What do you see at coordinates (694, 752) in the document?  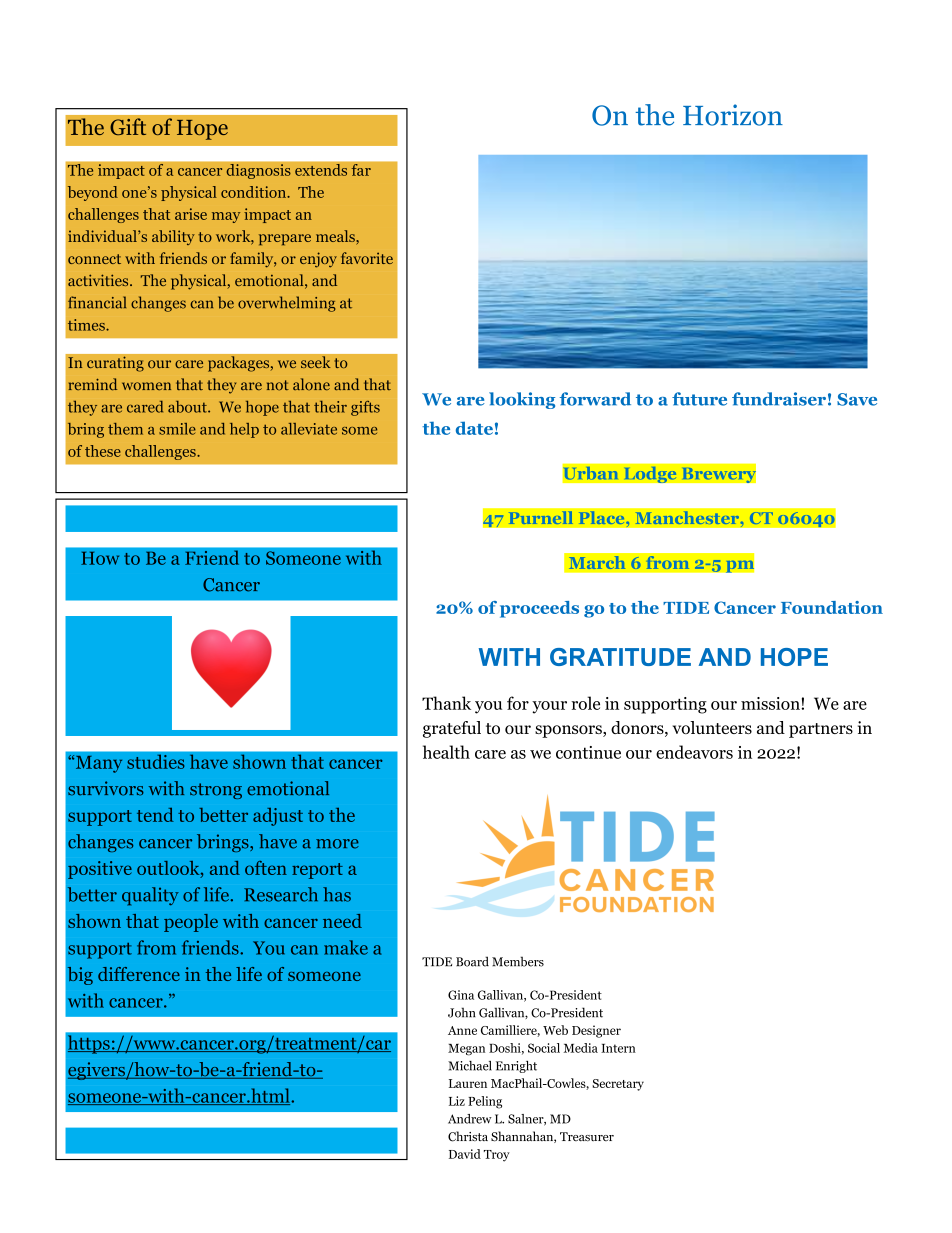 I see `endeavors` at bounding box center [694, 752].
